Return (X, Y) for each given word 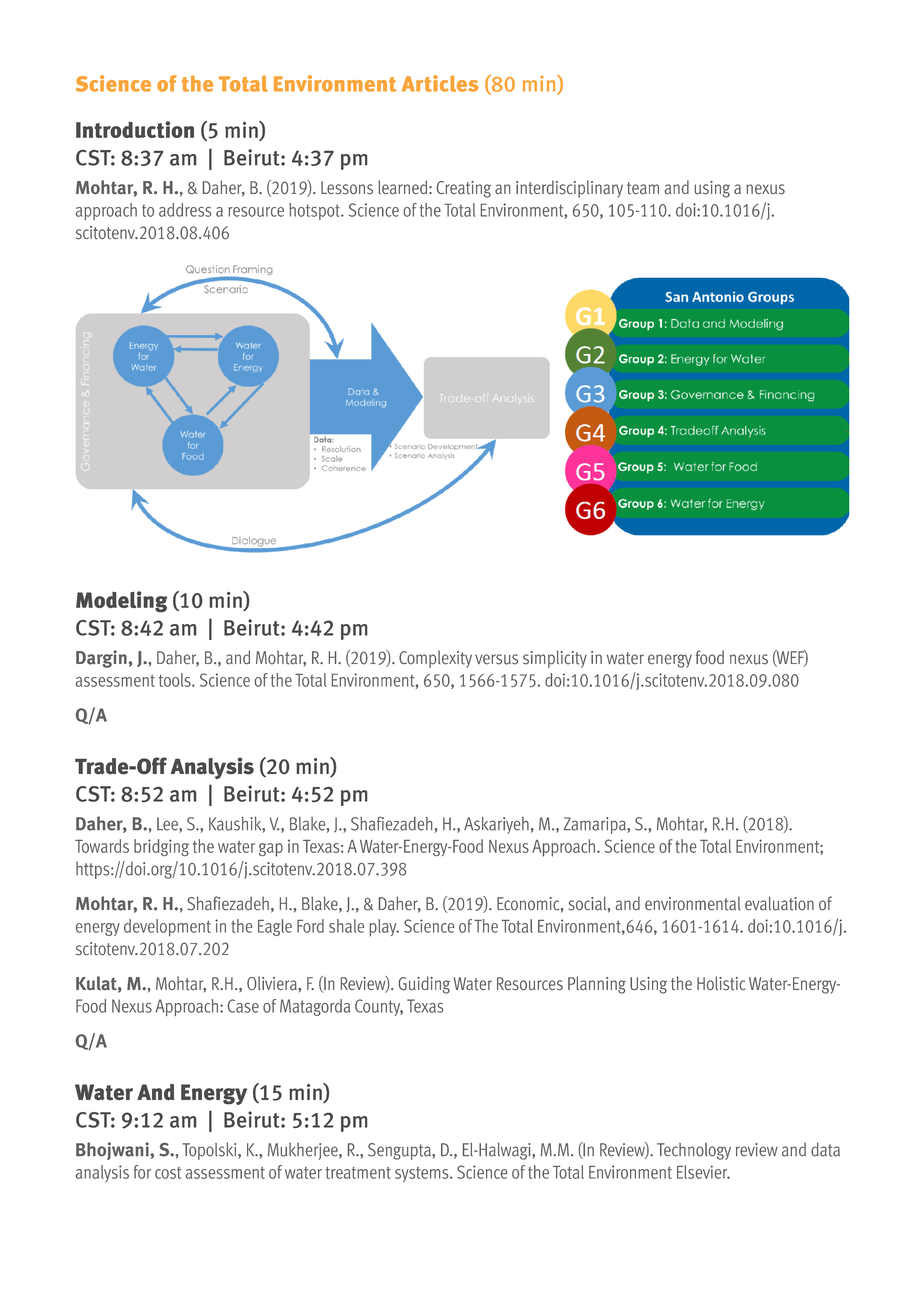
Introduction (135, 129)
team (643, 188)
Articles (440, 83)
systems (423, 1174)
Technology (694, 1151)
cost (168, 1173)
